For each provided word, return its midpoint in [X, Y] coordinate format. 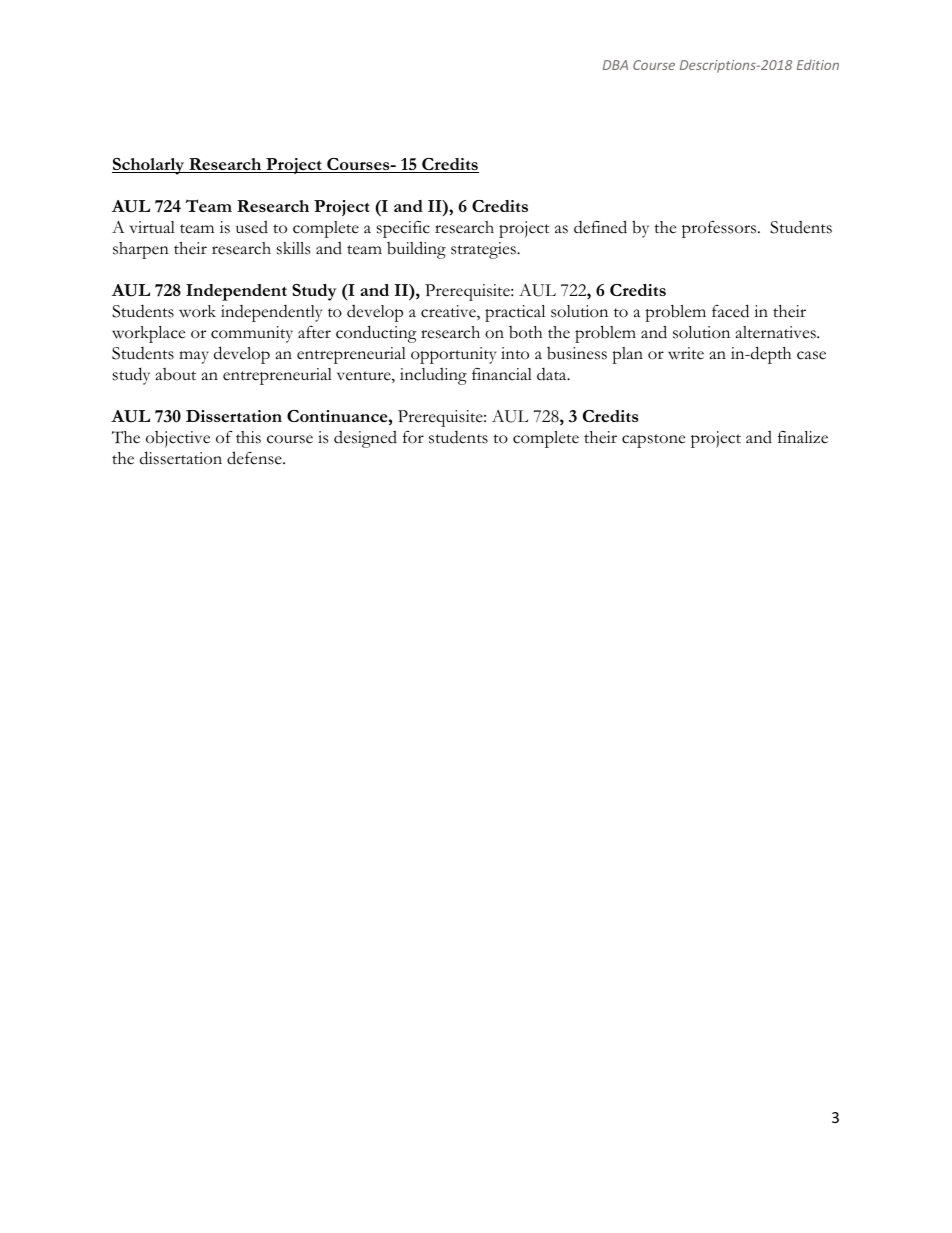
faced [730, 311]
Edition [818, 64]
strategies [484, 250]
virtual [152, 227]
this [248, 437]
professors [719, 229]
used [252, 227]
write [686, 353]
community [252, 334]
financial [502, 374]
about [176, 374]
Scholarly [149, 166]
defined [600, 227]
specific [403, 229]
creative [449, 312]
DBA [615, 65]
